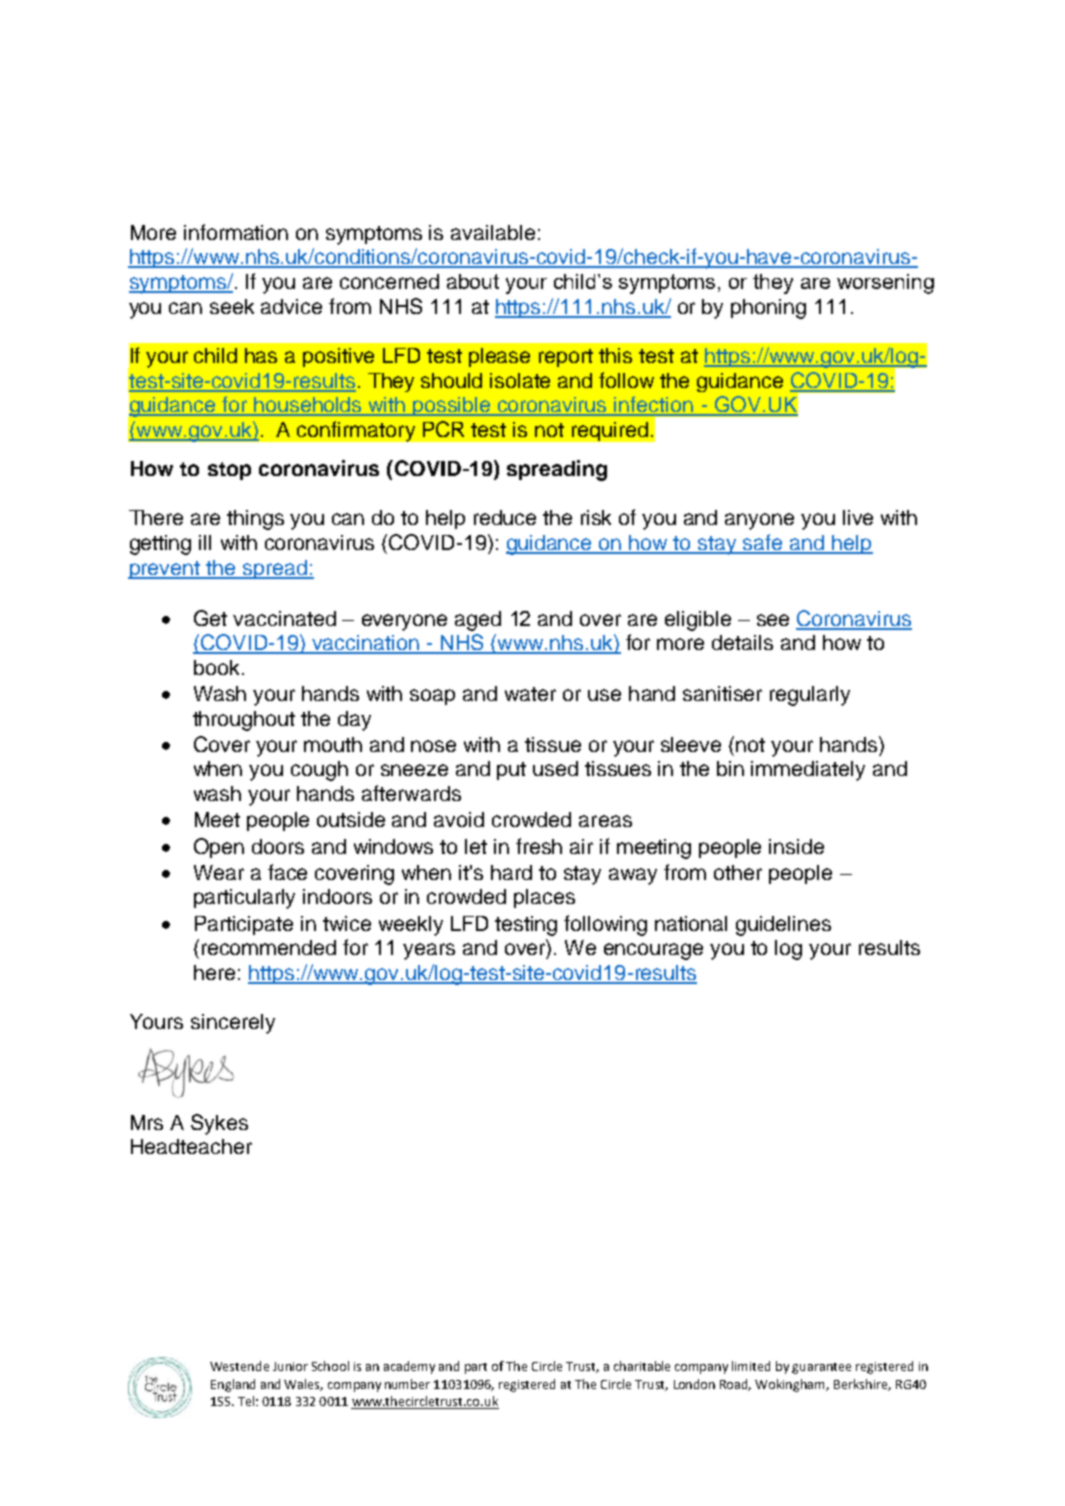  I want to click on Open, so click(219, 848).
